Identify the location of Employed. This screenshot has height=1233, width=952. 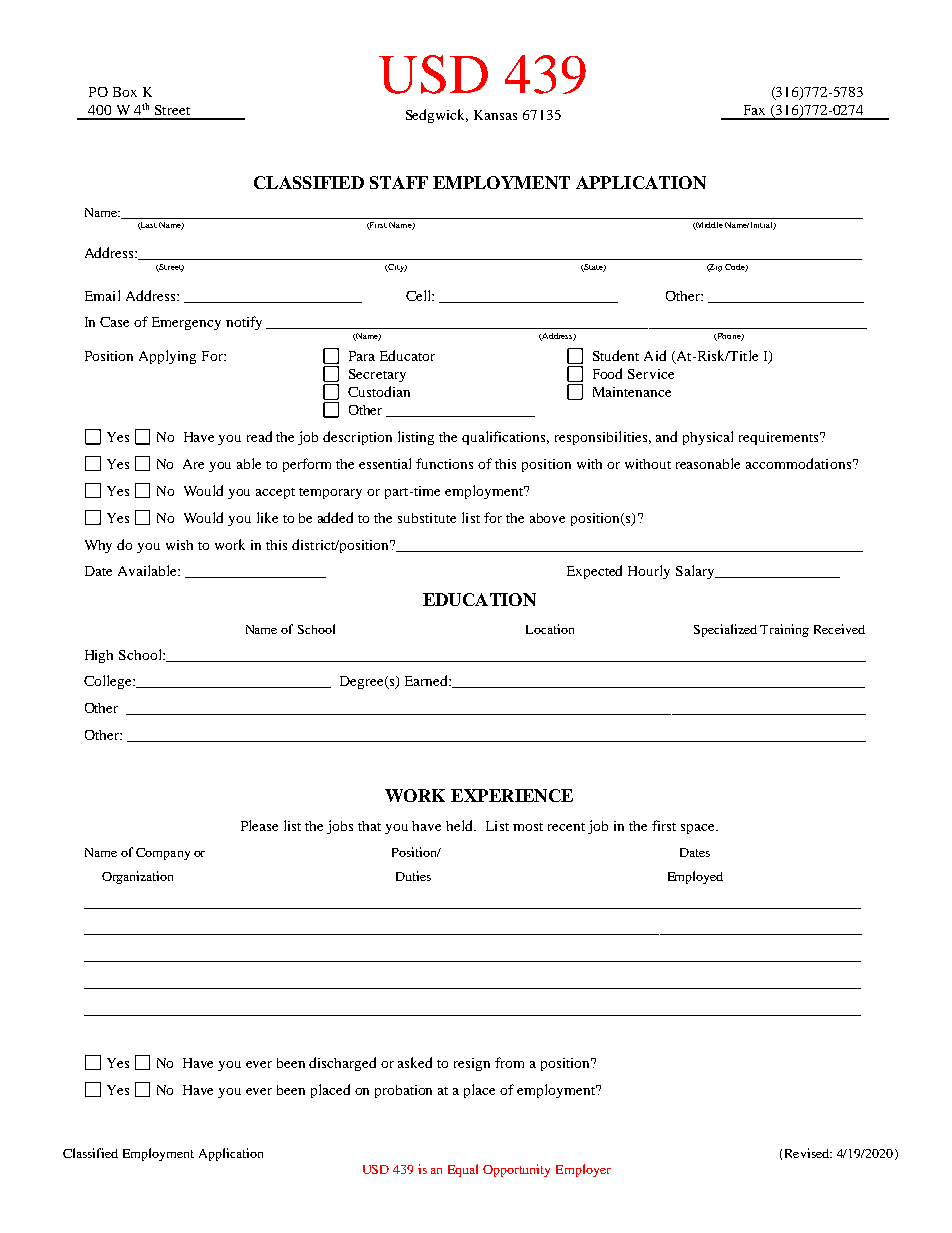
(695, 877).
